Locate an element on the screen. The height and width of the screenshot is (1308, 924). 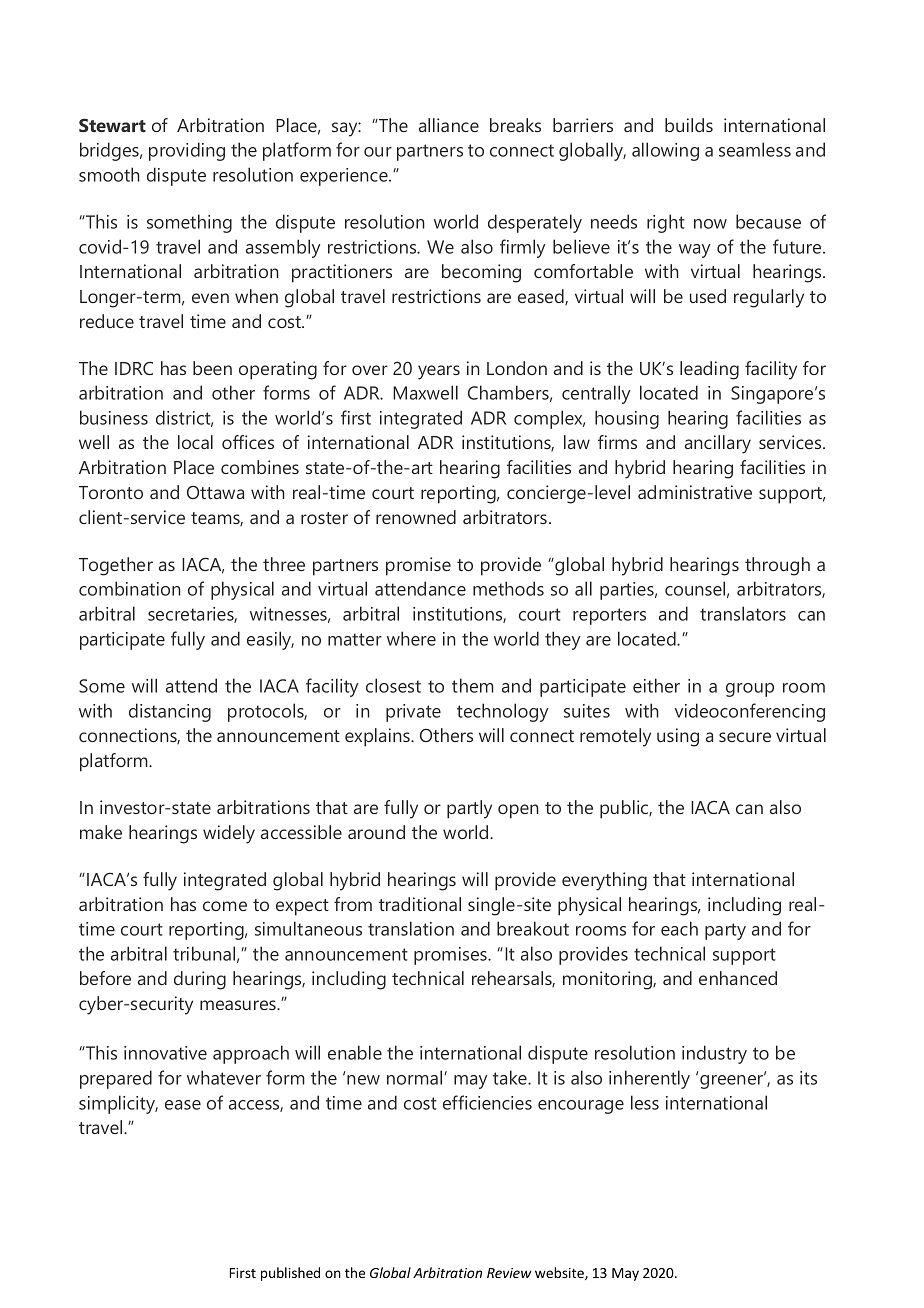
come is located at coordinates (225, 906).
